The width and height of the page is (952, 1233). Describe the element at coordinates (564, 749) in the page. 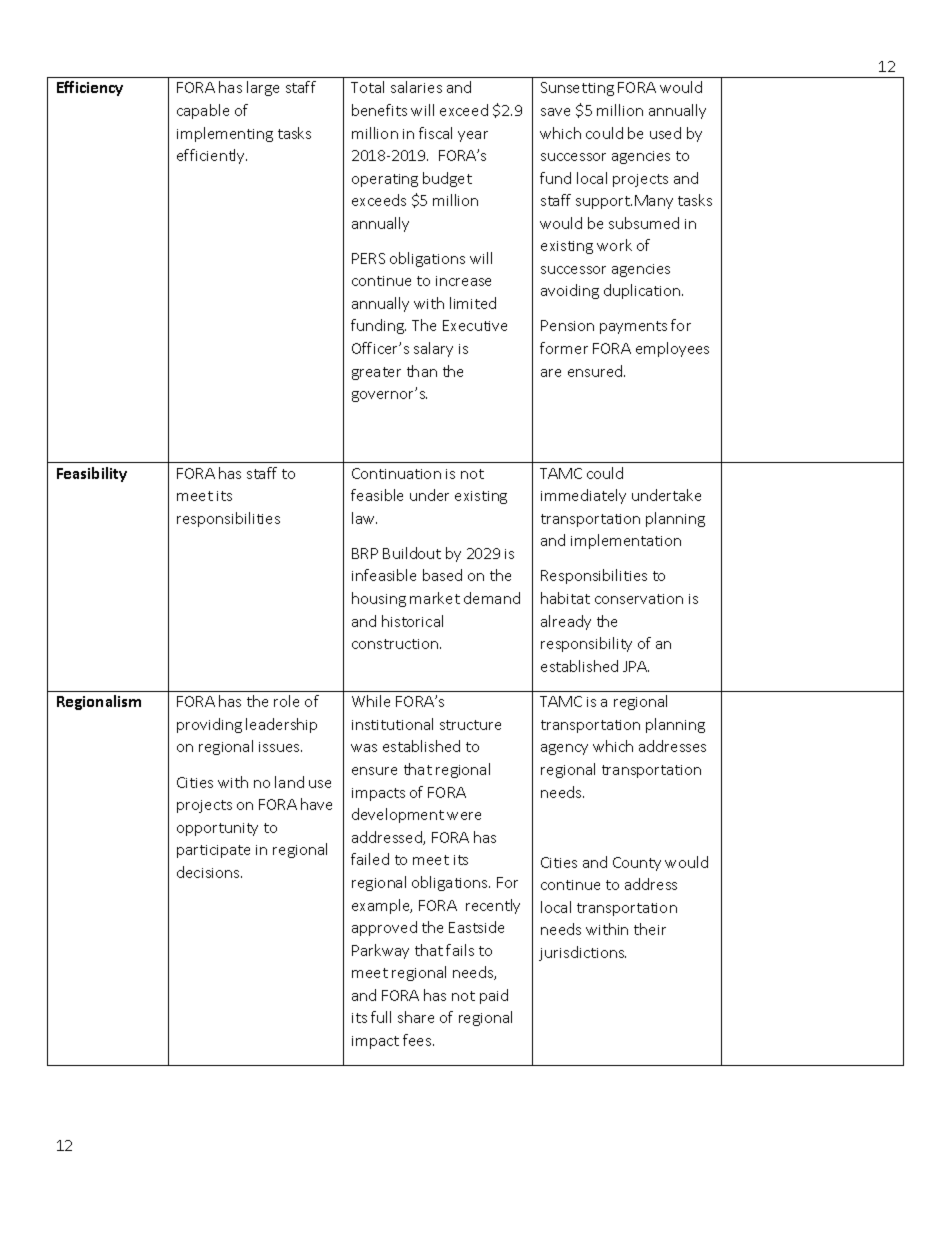

I see `agency` at that location.
